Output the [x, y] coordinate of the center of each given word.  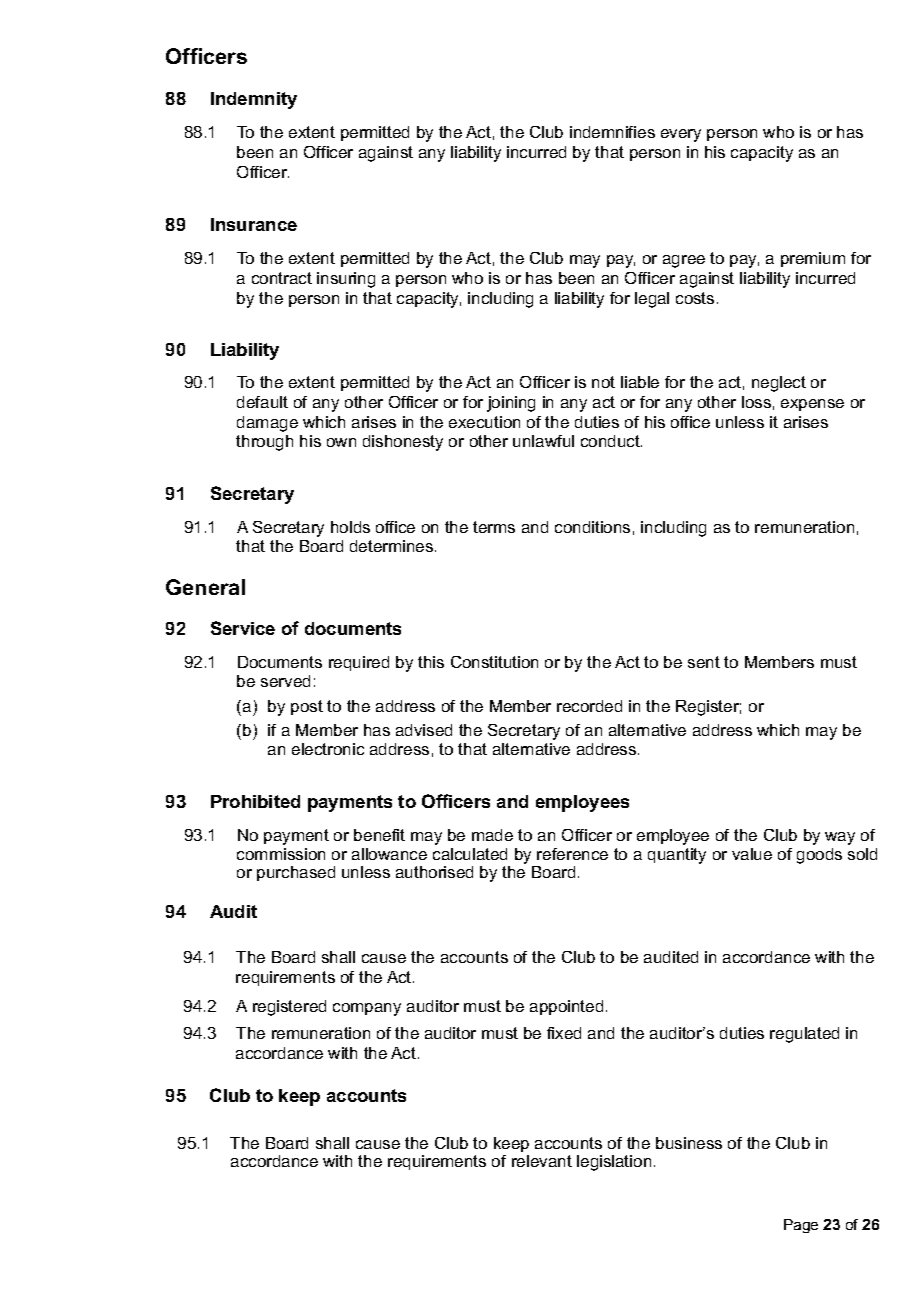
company [367, 1009]
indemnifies [612, 132]
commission [281, 854]
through [264, 443]
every [681, 135]
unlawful [543, 441]
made [492, 835]
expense [812, 405]
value [752, 854]
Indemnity [254, 100]
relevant [542, 1161]
